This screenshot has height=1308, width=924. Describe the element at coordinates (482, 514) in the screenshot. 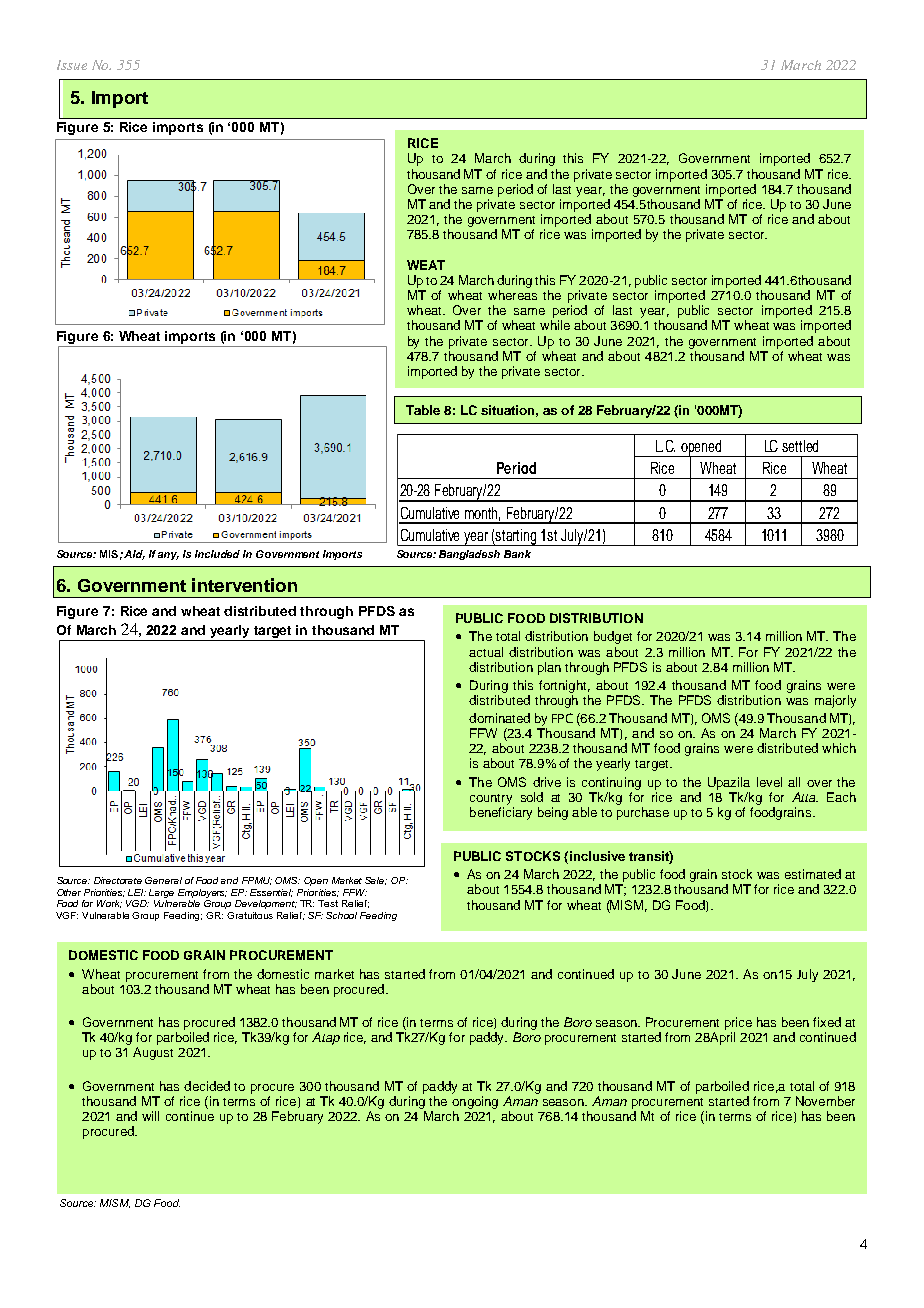

I see `month` at that location.
